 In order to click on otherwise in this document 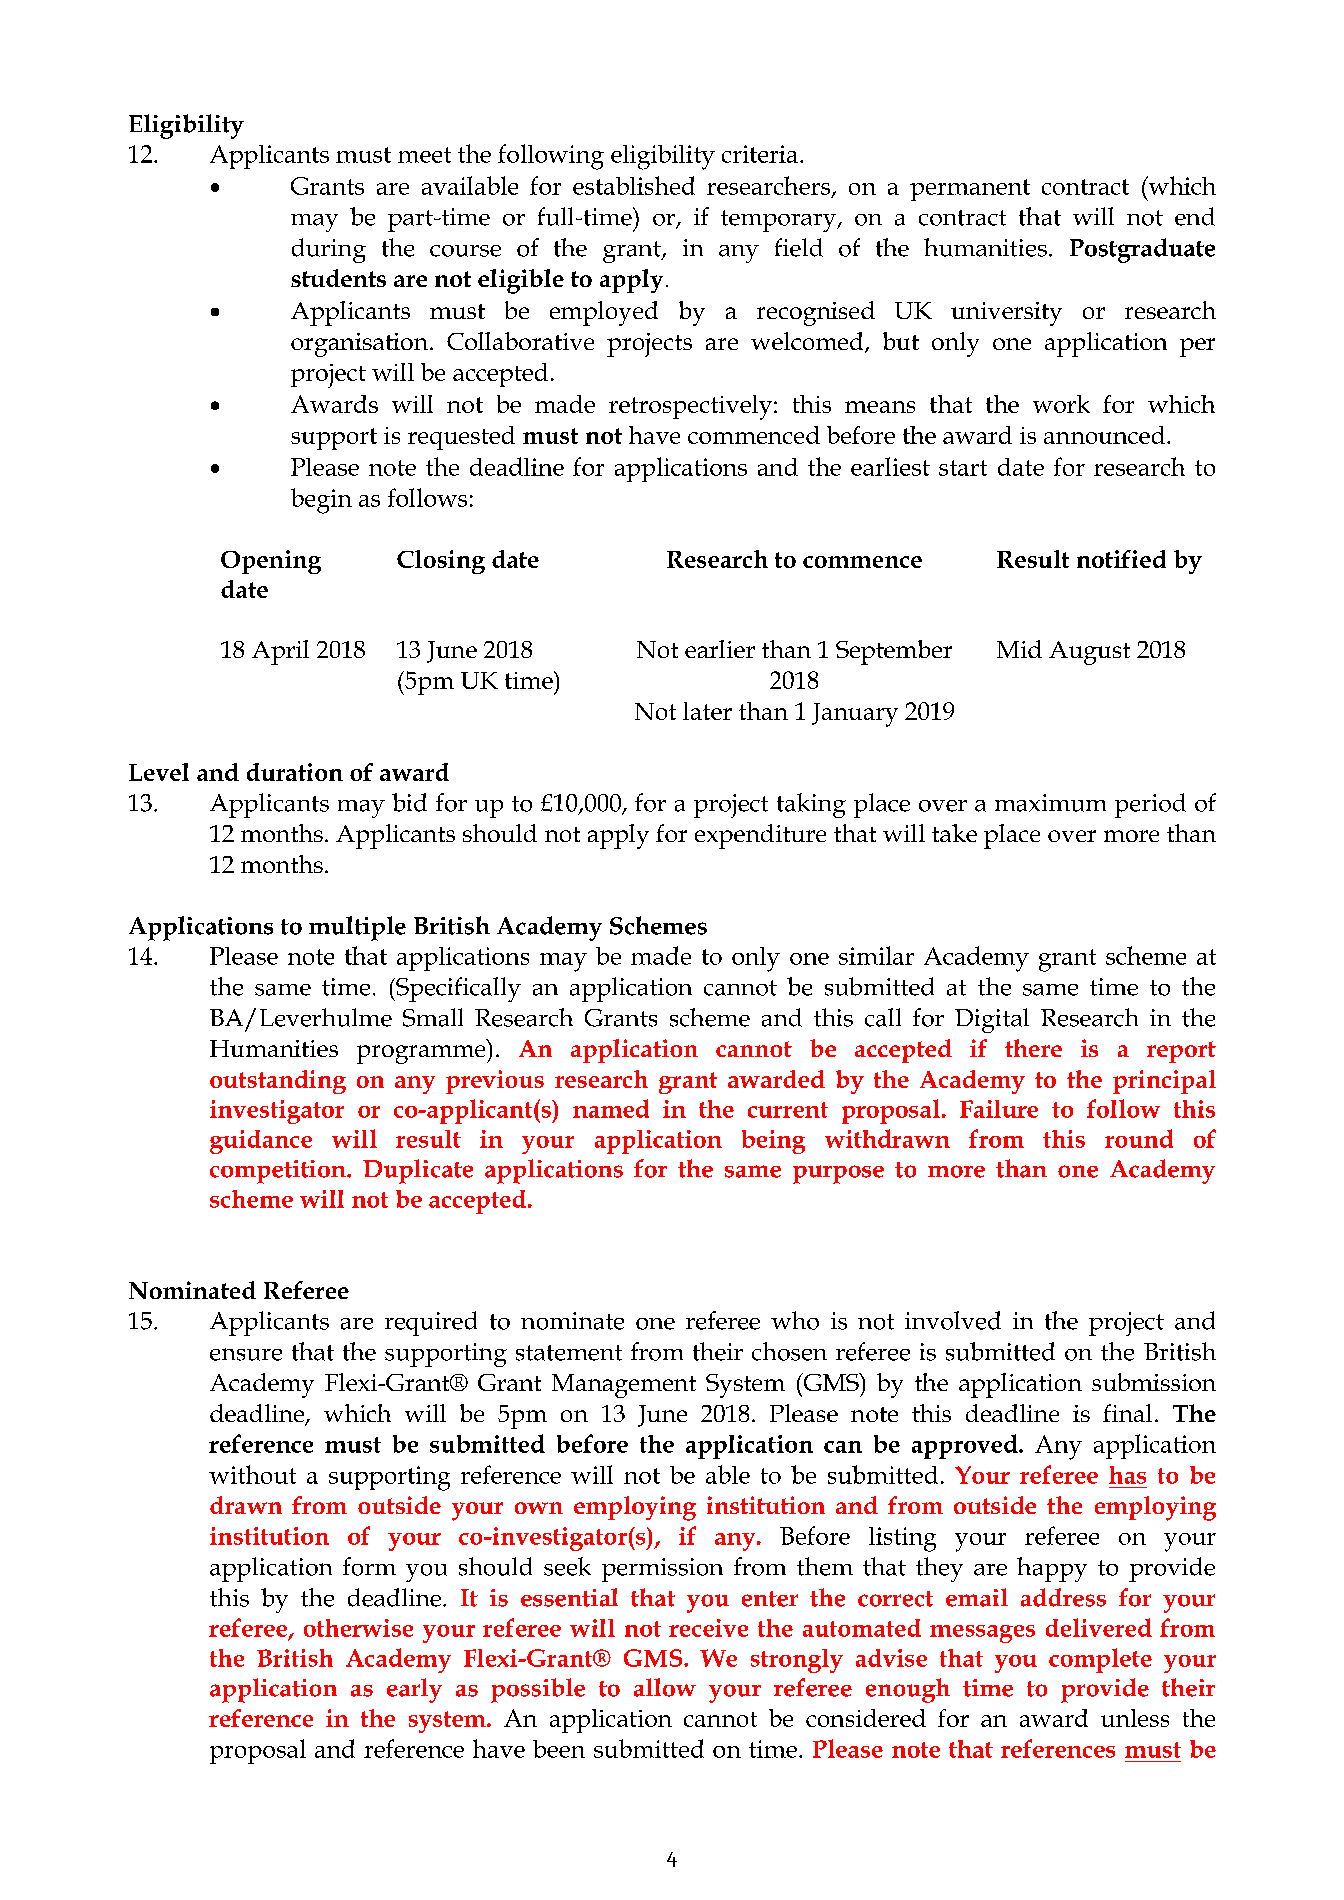, I will do `click(358, 1628)`.
